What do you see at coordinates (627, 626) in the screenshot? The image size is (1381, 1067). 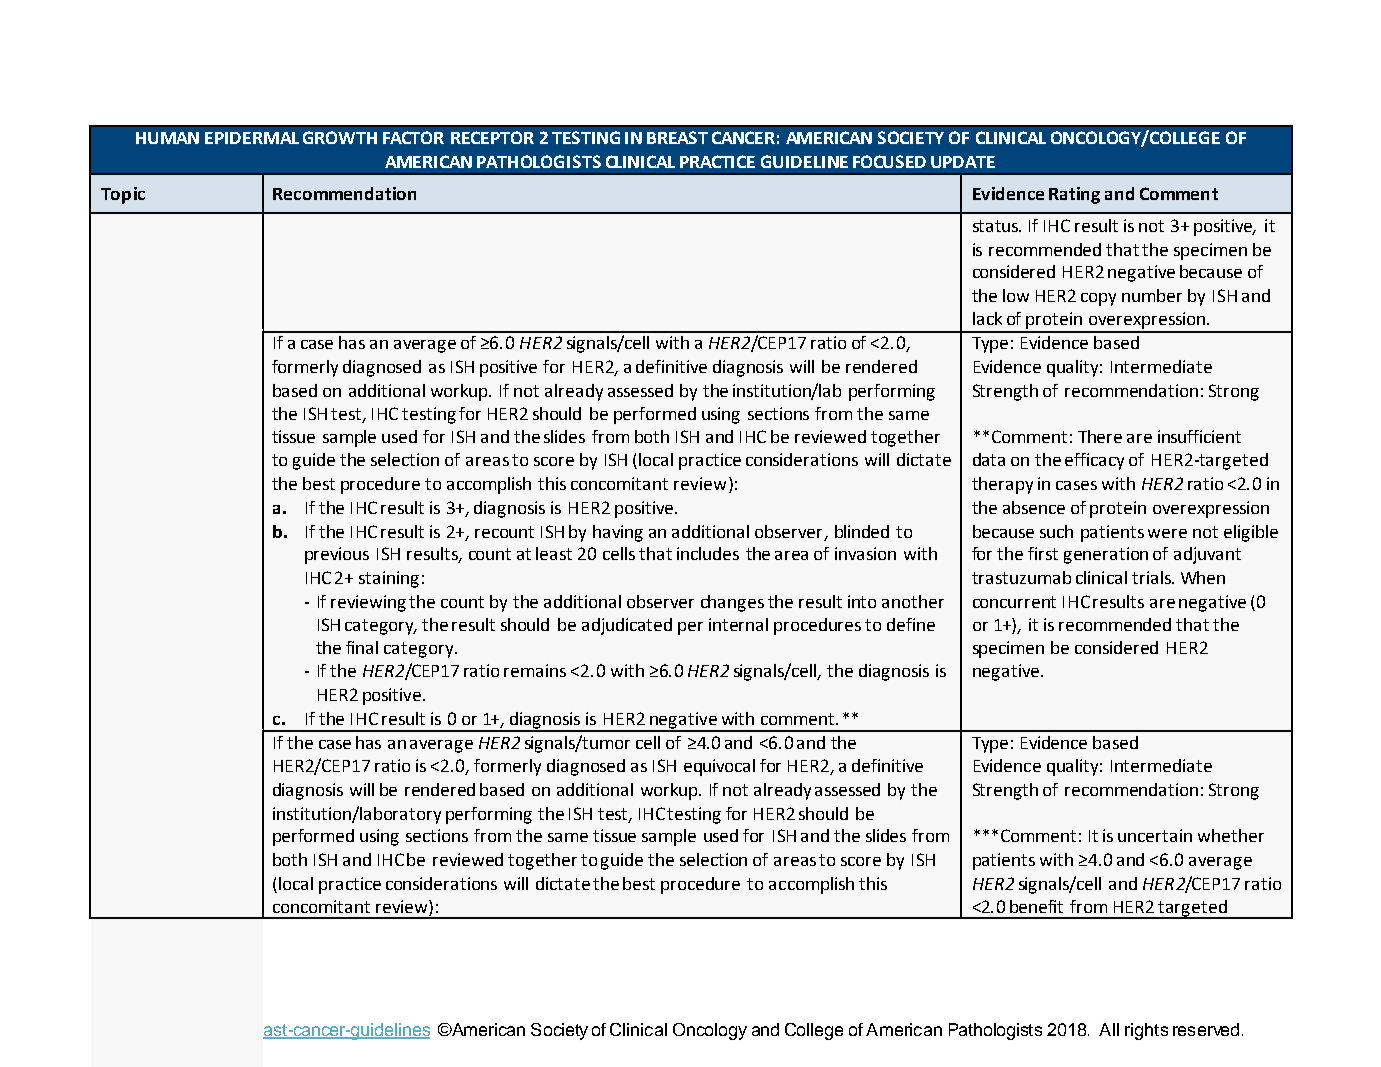 I see `adjudicated` at bounding box center [627, 626].
